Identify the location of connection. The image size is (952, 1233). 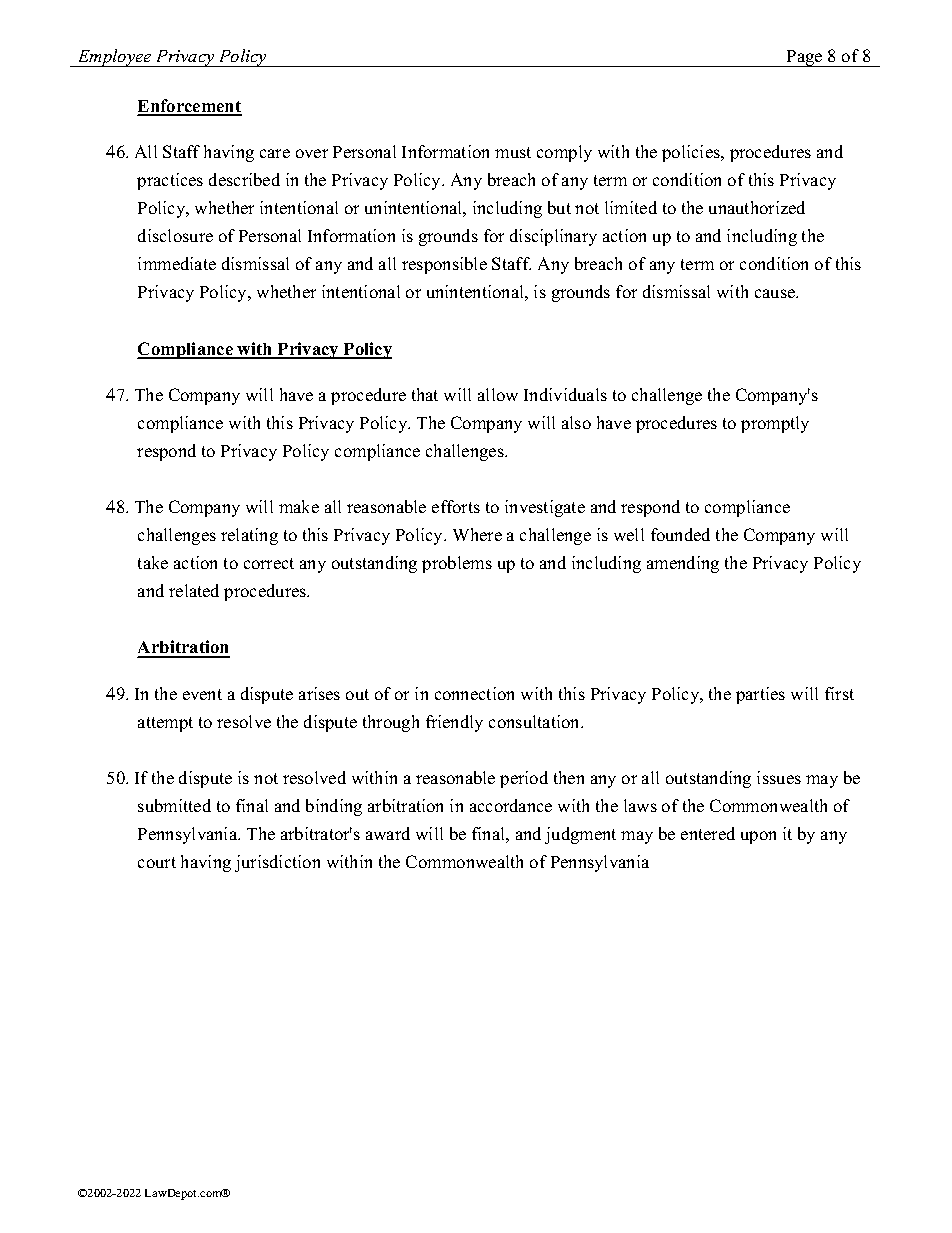
(474, 693).
